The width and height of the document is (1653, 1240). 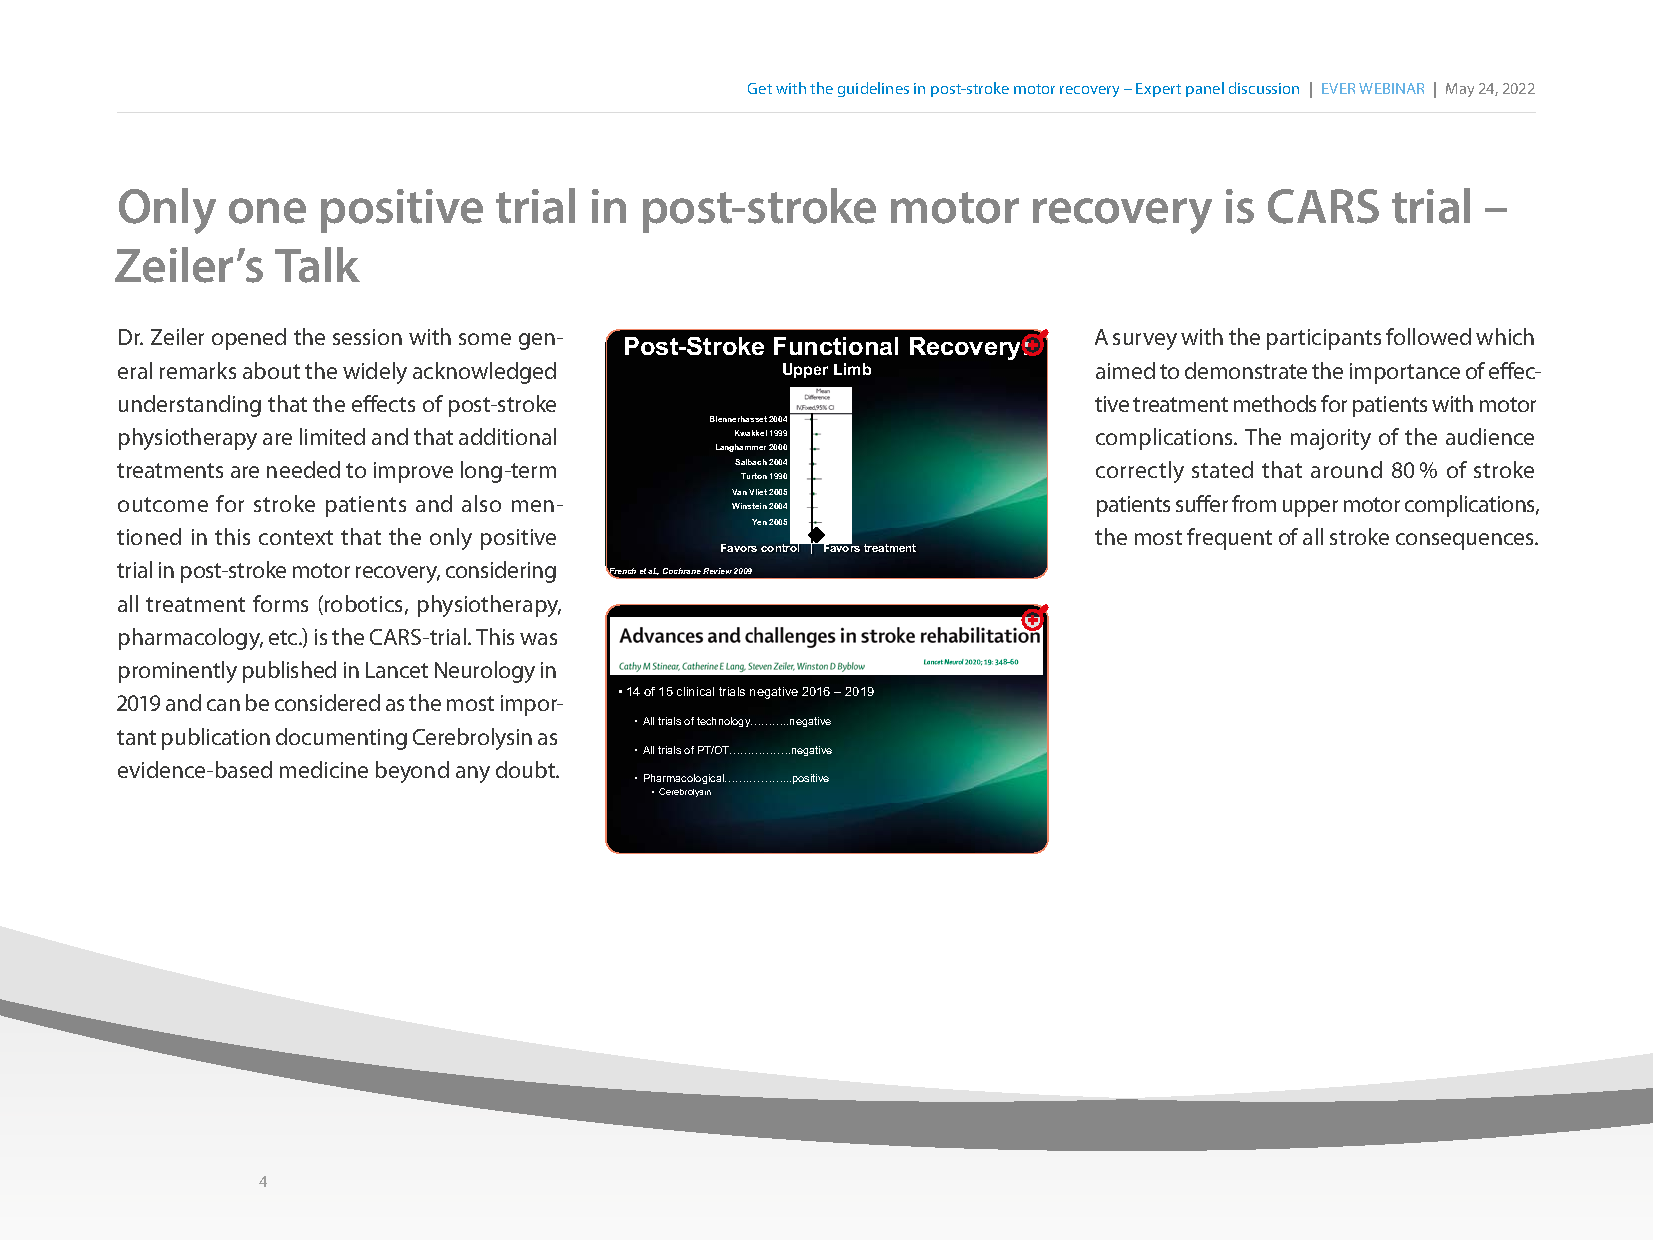 What do you see at coordinates (527, 769) in the document?
I see `doubt` at bounding box center [527, 769].
